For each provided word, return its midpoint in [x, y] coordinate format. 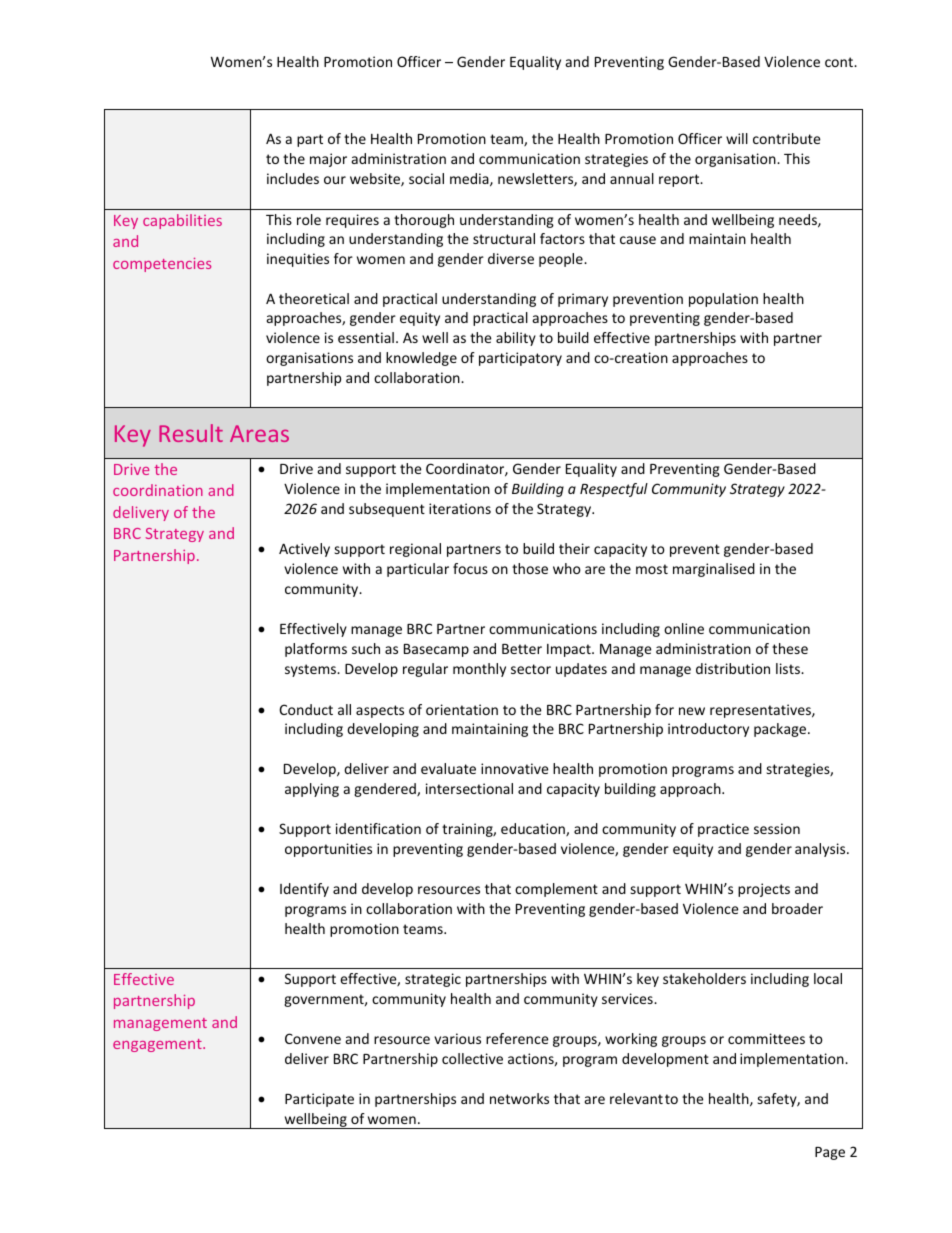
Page [830, 1153]
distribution [733, 668]
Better [522, 649]
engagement [158, 1045]
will [737, 138]
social [426, 178]
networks [519, 1098]
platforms [316, 650]
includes [293, 178]
